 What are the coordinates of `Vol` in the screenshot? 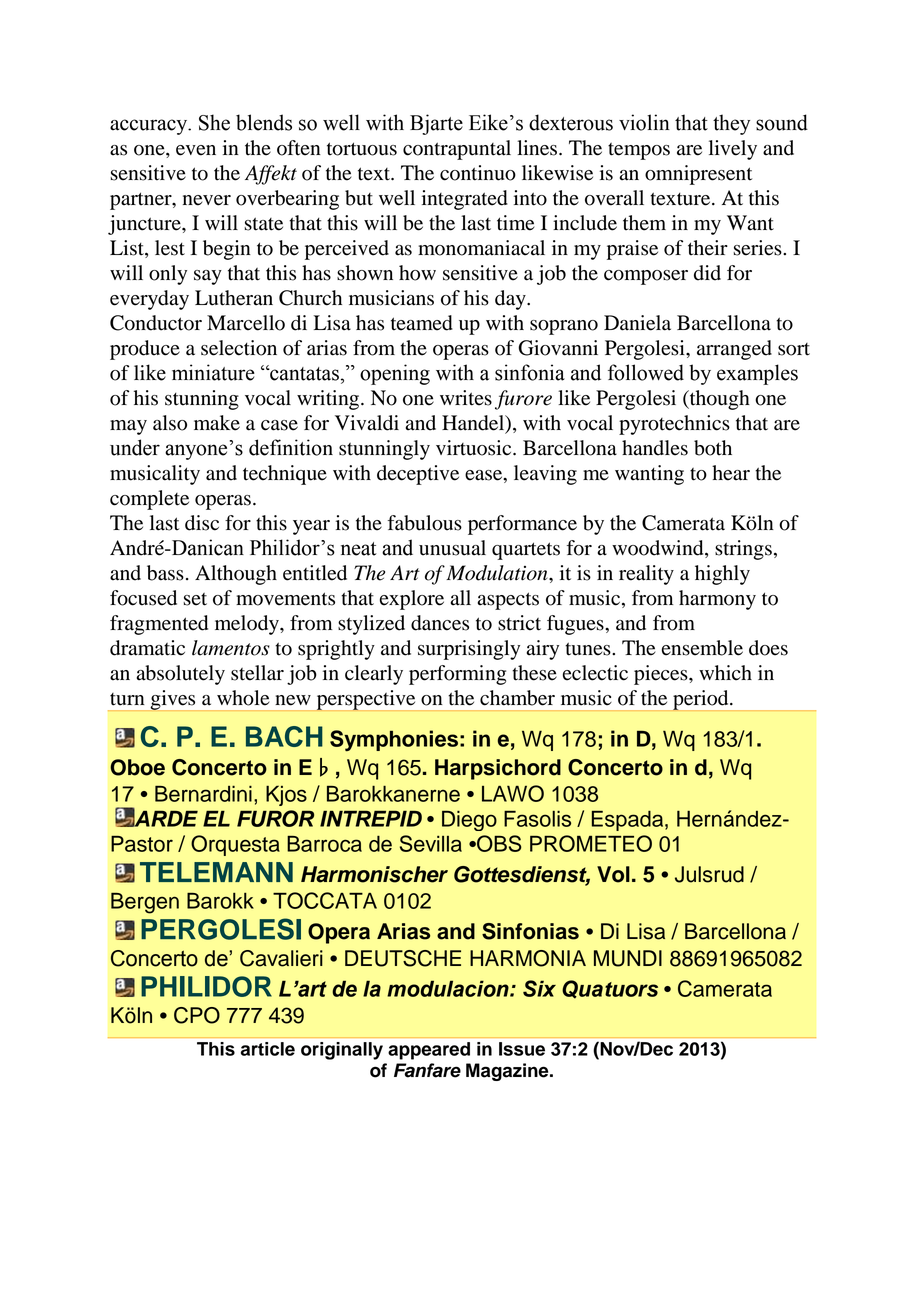 It's located at (613, 874).
